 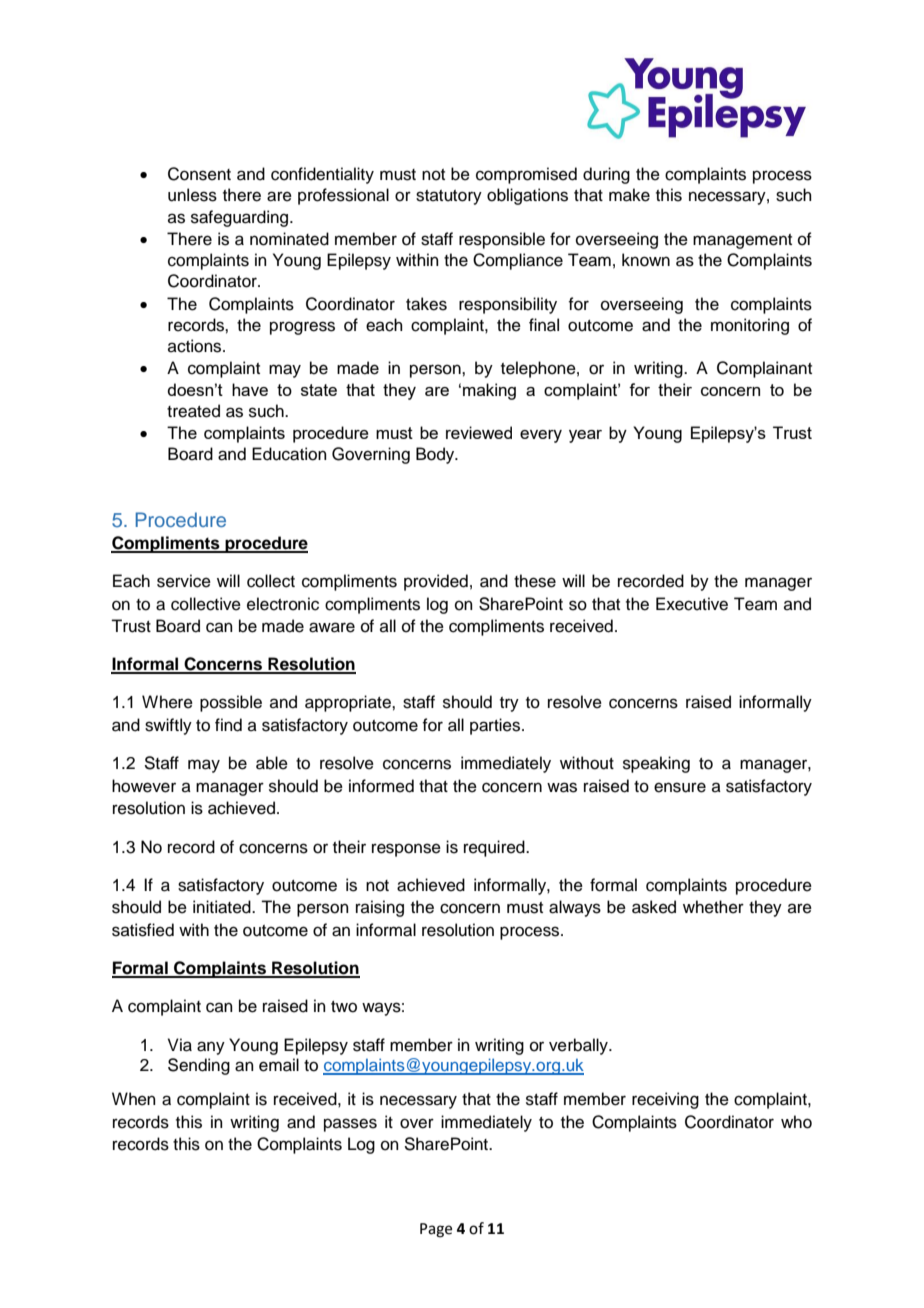 What do you see at coordinates (211, 1048) in the image?
I see `any` at bounding box center [211, 1048].
